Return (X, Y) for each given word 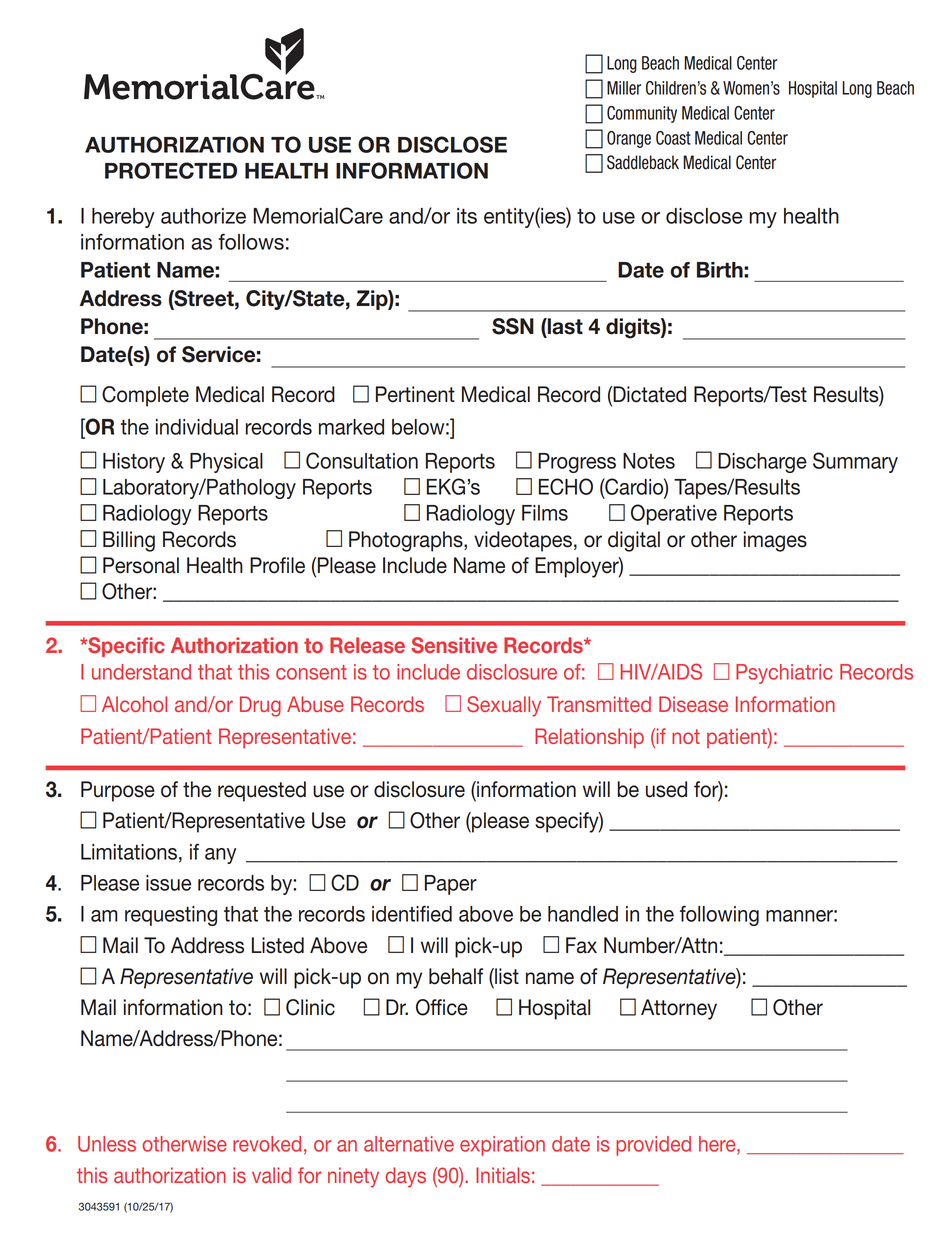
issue (168, 883)
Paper (451, 885)
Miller (624, 88)
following (719, 915)
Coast (673, 138)
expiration (502, 1146)
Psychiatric (784, 674)
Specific (125, 647)
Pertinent (415, 394)
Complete (145, 396)
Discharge (762, 463)
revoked (267, 1144)
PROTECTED (171, 170)
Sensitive (454, 645)
